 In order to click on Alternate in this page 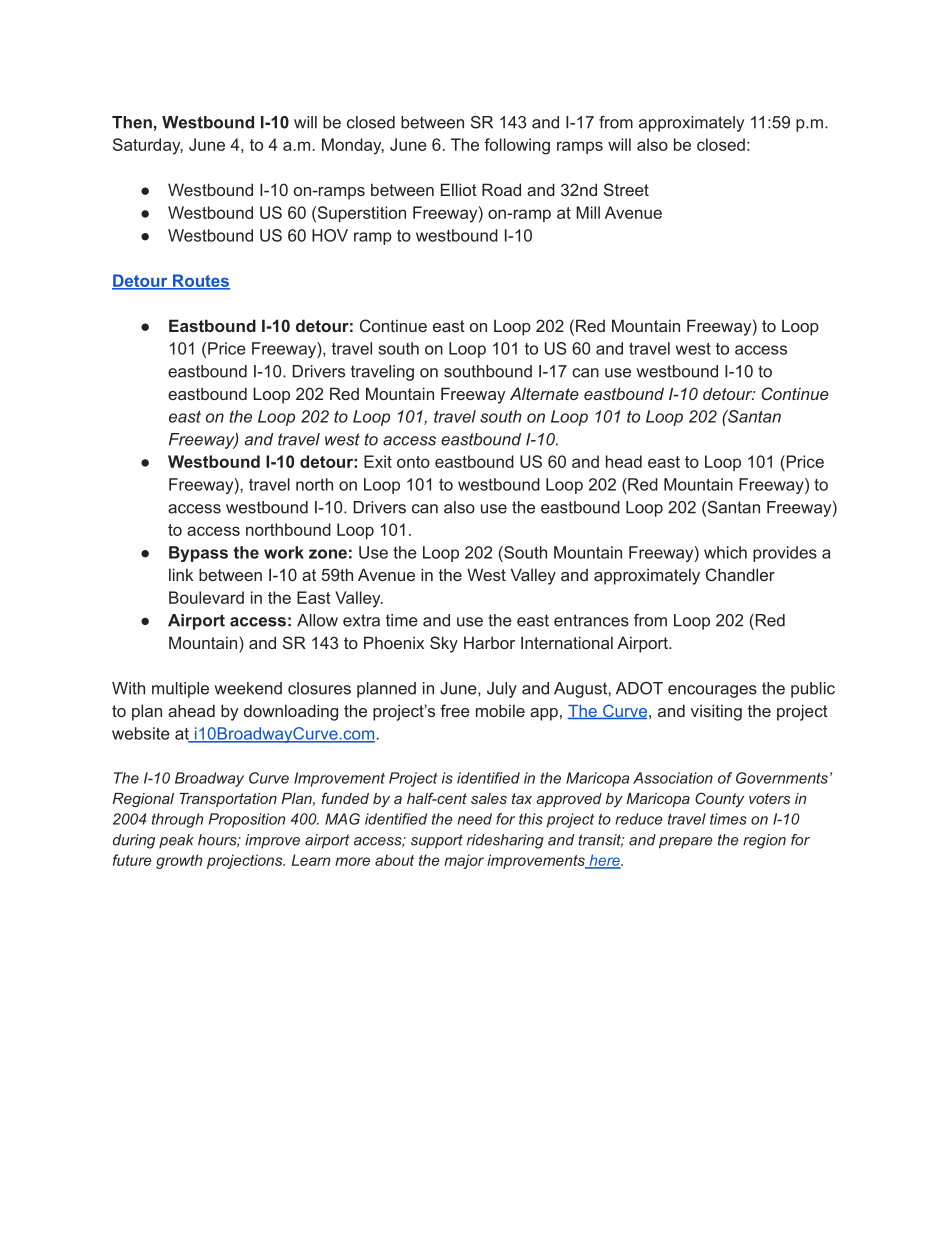, I will do `click(544, 393)`.
